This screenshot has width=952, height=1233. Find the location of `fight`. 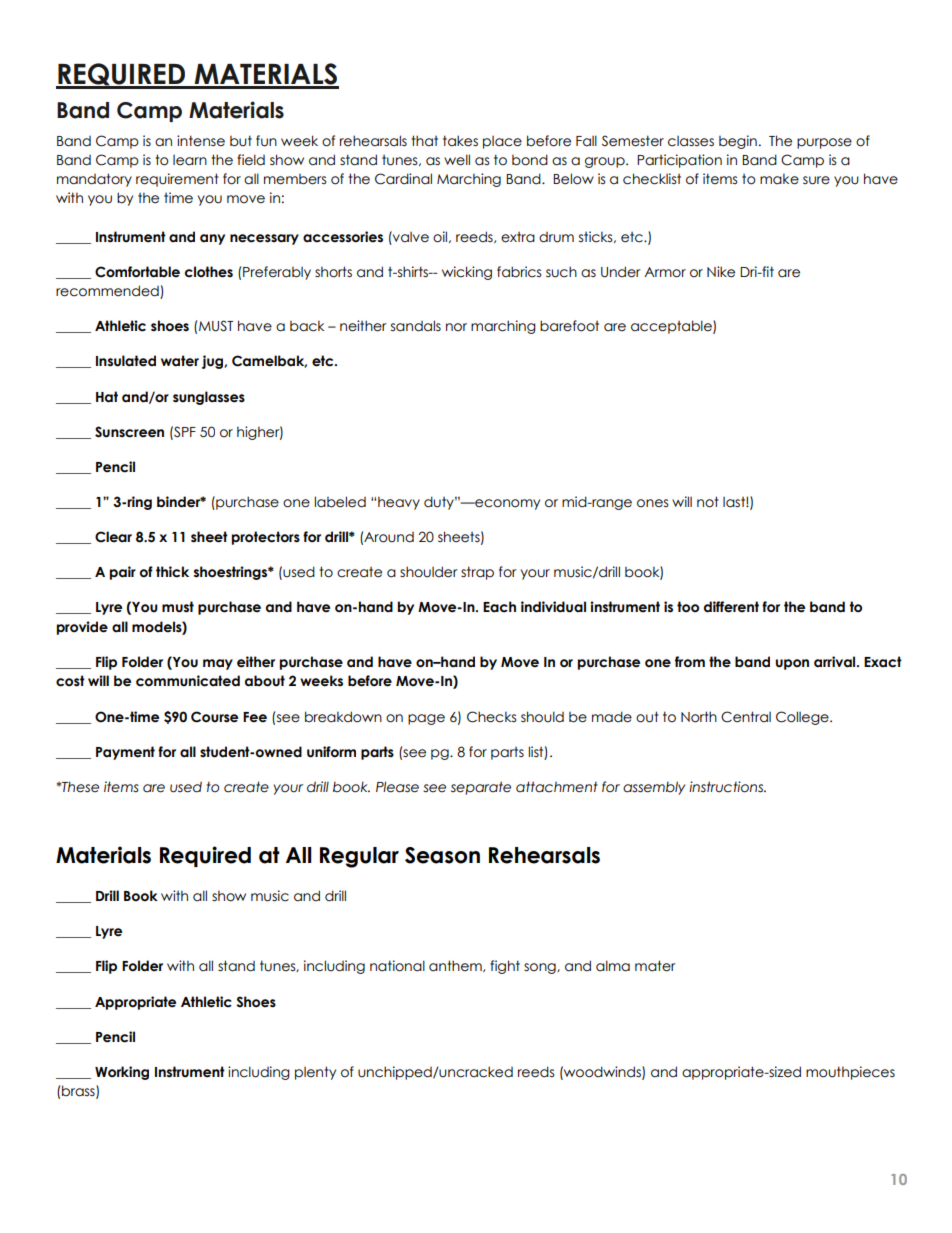

fight is located at coordinates (505, 967).
